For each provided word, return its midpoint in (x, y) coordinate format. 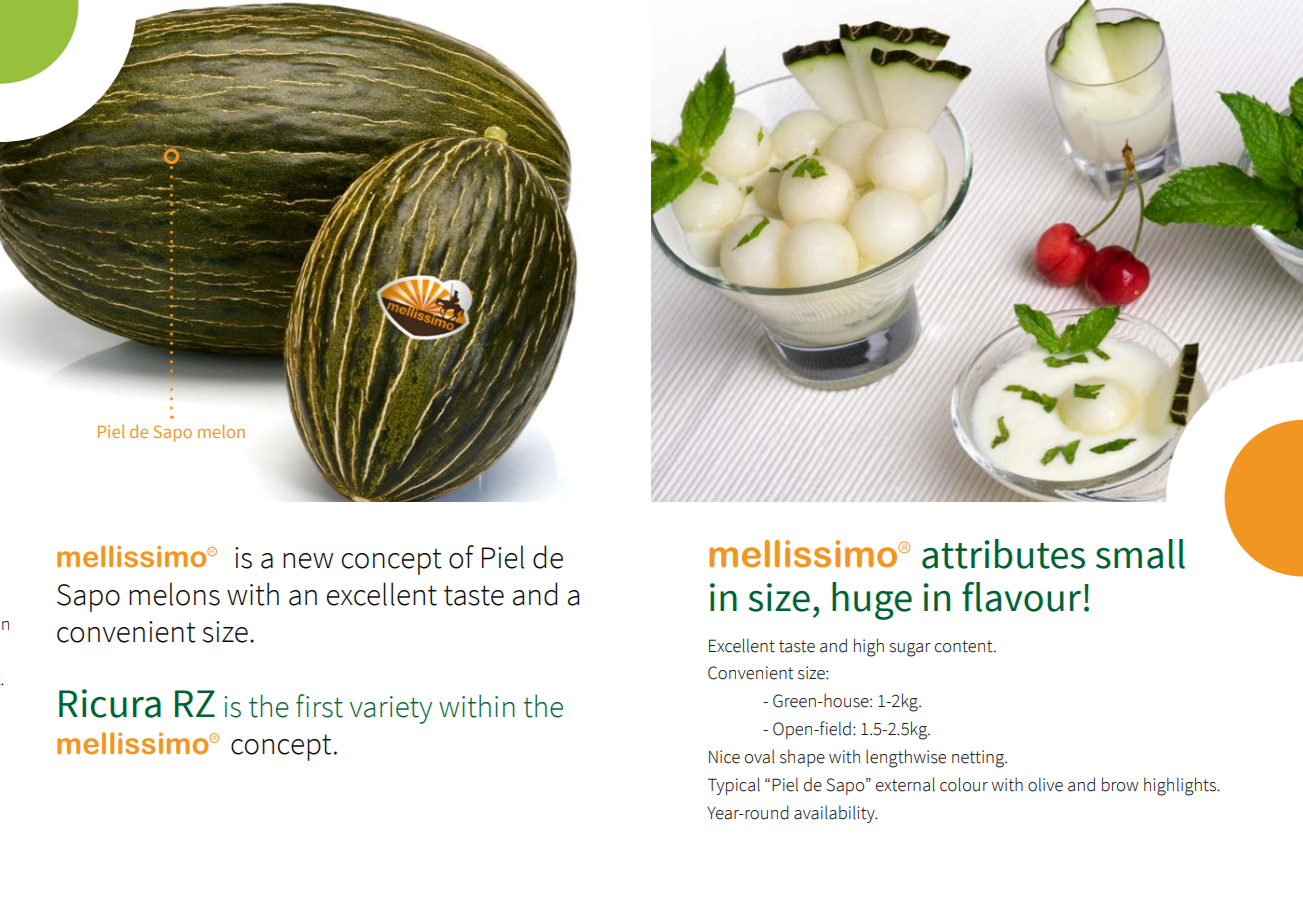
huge (872, 601)
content (965, 646)
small (1140, 554)
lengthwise (906, 758)
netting (979, 759)
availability (835, 814)
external (905, 784)
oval (760, 756)
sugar (910, 650)
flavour (1021, 597)
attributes (1003, 554)
